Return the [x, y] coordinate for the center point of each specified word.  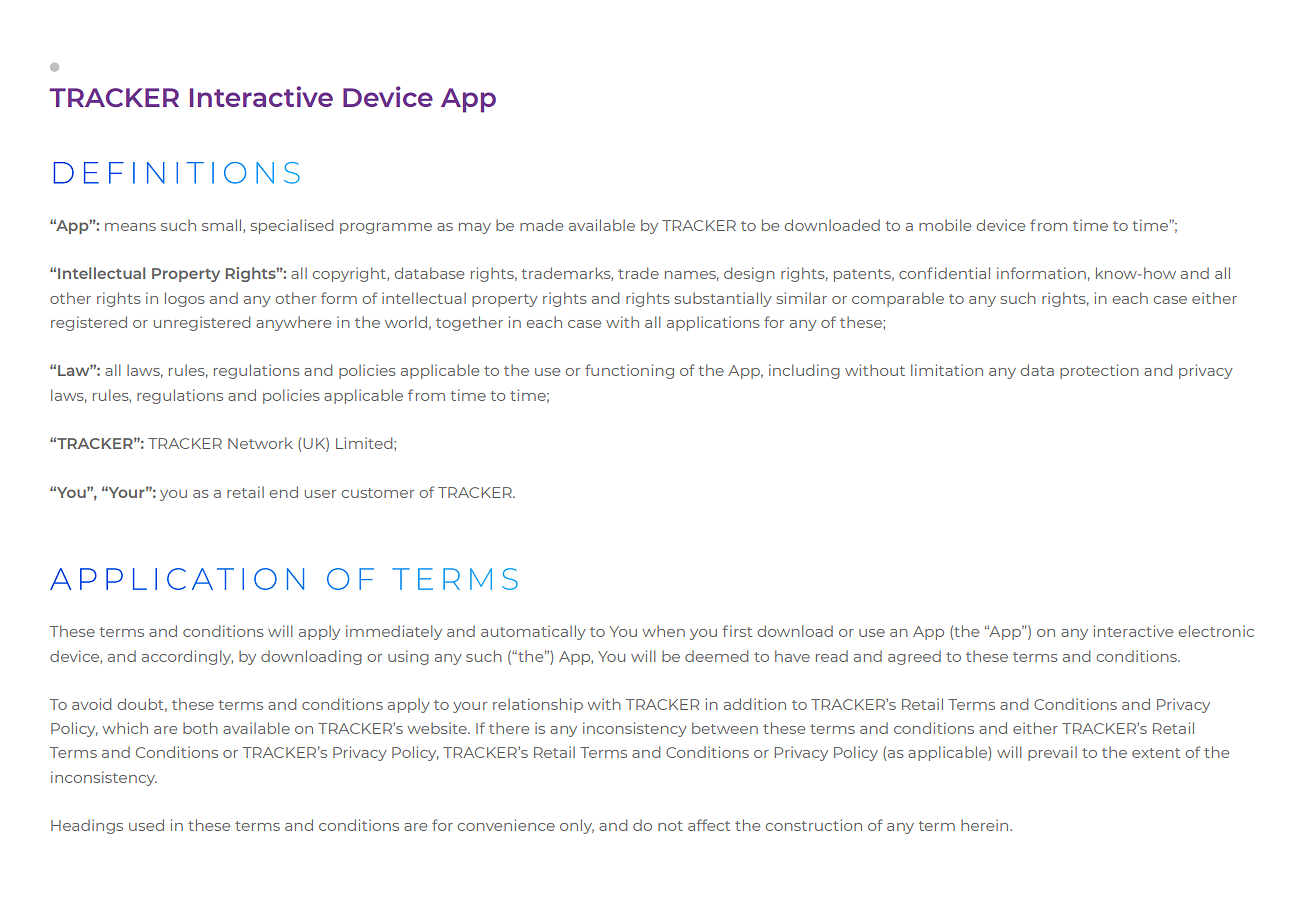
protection [1099, 371]
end [284, 492]
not [670, 826]
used [146, 825]
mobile [945, 225]
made [541, 225]
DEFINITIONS [177, 173]
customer [378, 493]
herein [986, 825]
